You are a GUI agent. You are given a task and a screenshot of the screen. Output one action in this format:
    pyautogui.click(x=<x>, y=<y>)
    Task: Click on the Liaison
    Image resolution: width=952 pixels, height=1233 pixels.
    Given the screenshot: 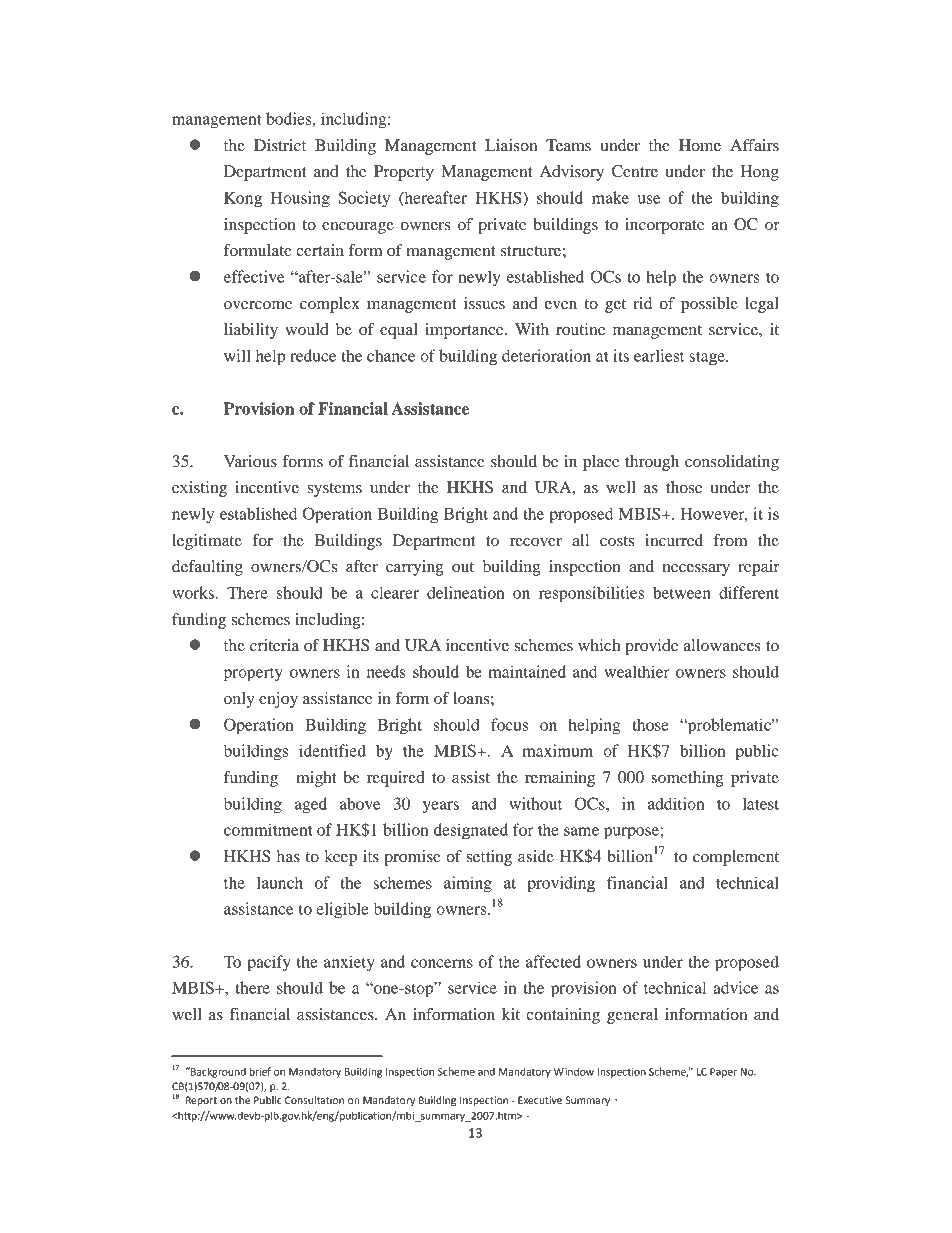 What is the action you would take?
    pyautogui.click(x=511, y=145)
